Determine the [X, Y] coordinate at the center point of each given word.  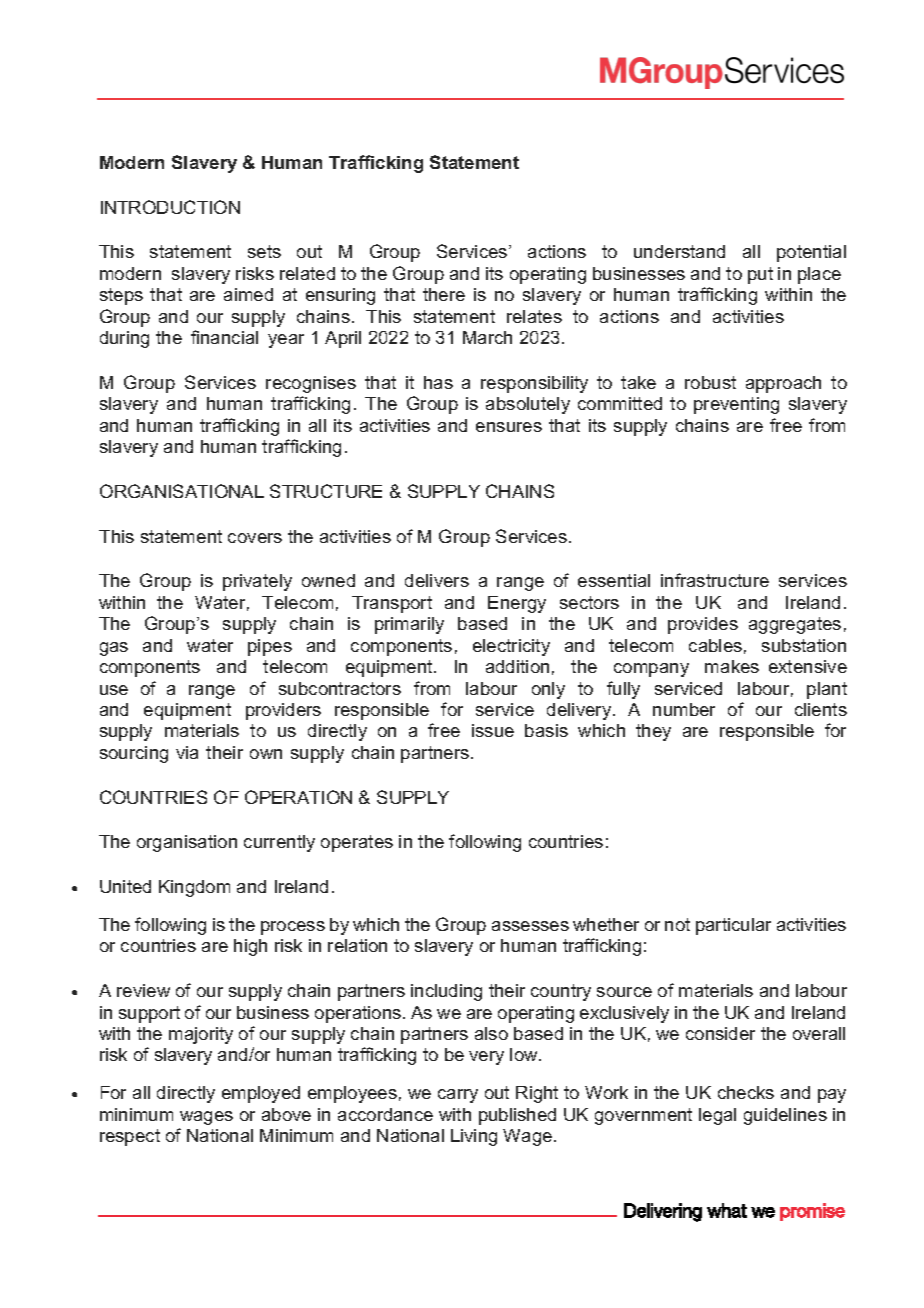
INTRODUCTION [170, 207]
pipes [270, 647]
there [444, 294]
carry [458, 1096]
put [760, 275]
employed [261, 1094]
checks [746, 1092]
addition [517, 666]
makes [732, 666]
